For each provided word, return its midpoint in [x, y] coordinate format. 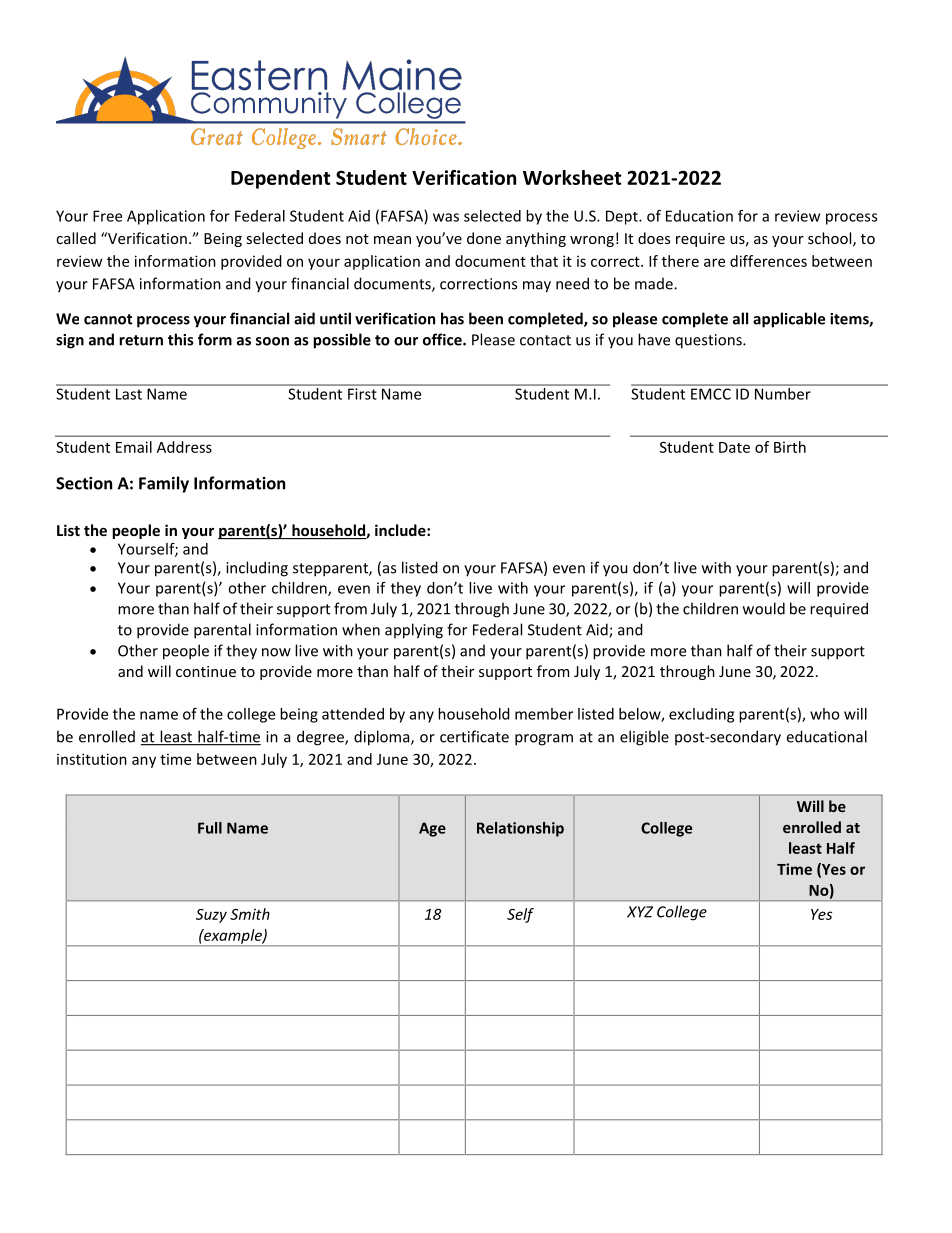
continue [206, 671]
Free [107, 216]
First [362, 394]
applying [414, 631]
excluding [701, 715]
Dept [623, 217]
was [446, 217]
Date [734, 447]
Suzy [211, 916]
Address [184, 447]
